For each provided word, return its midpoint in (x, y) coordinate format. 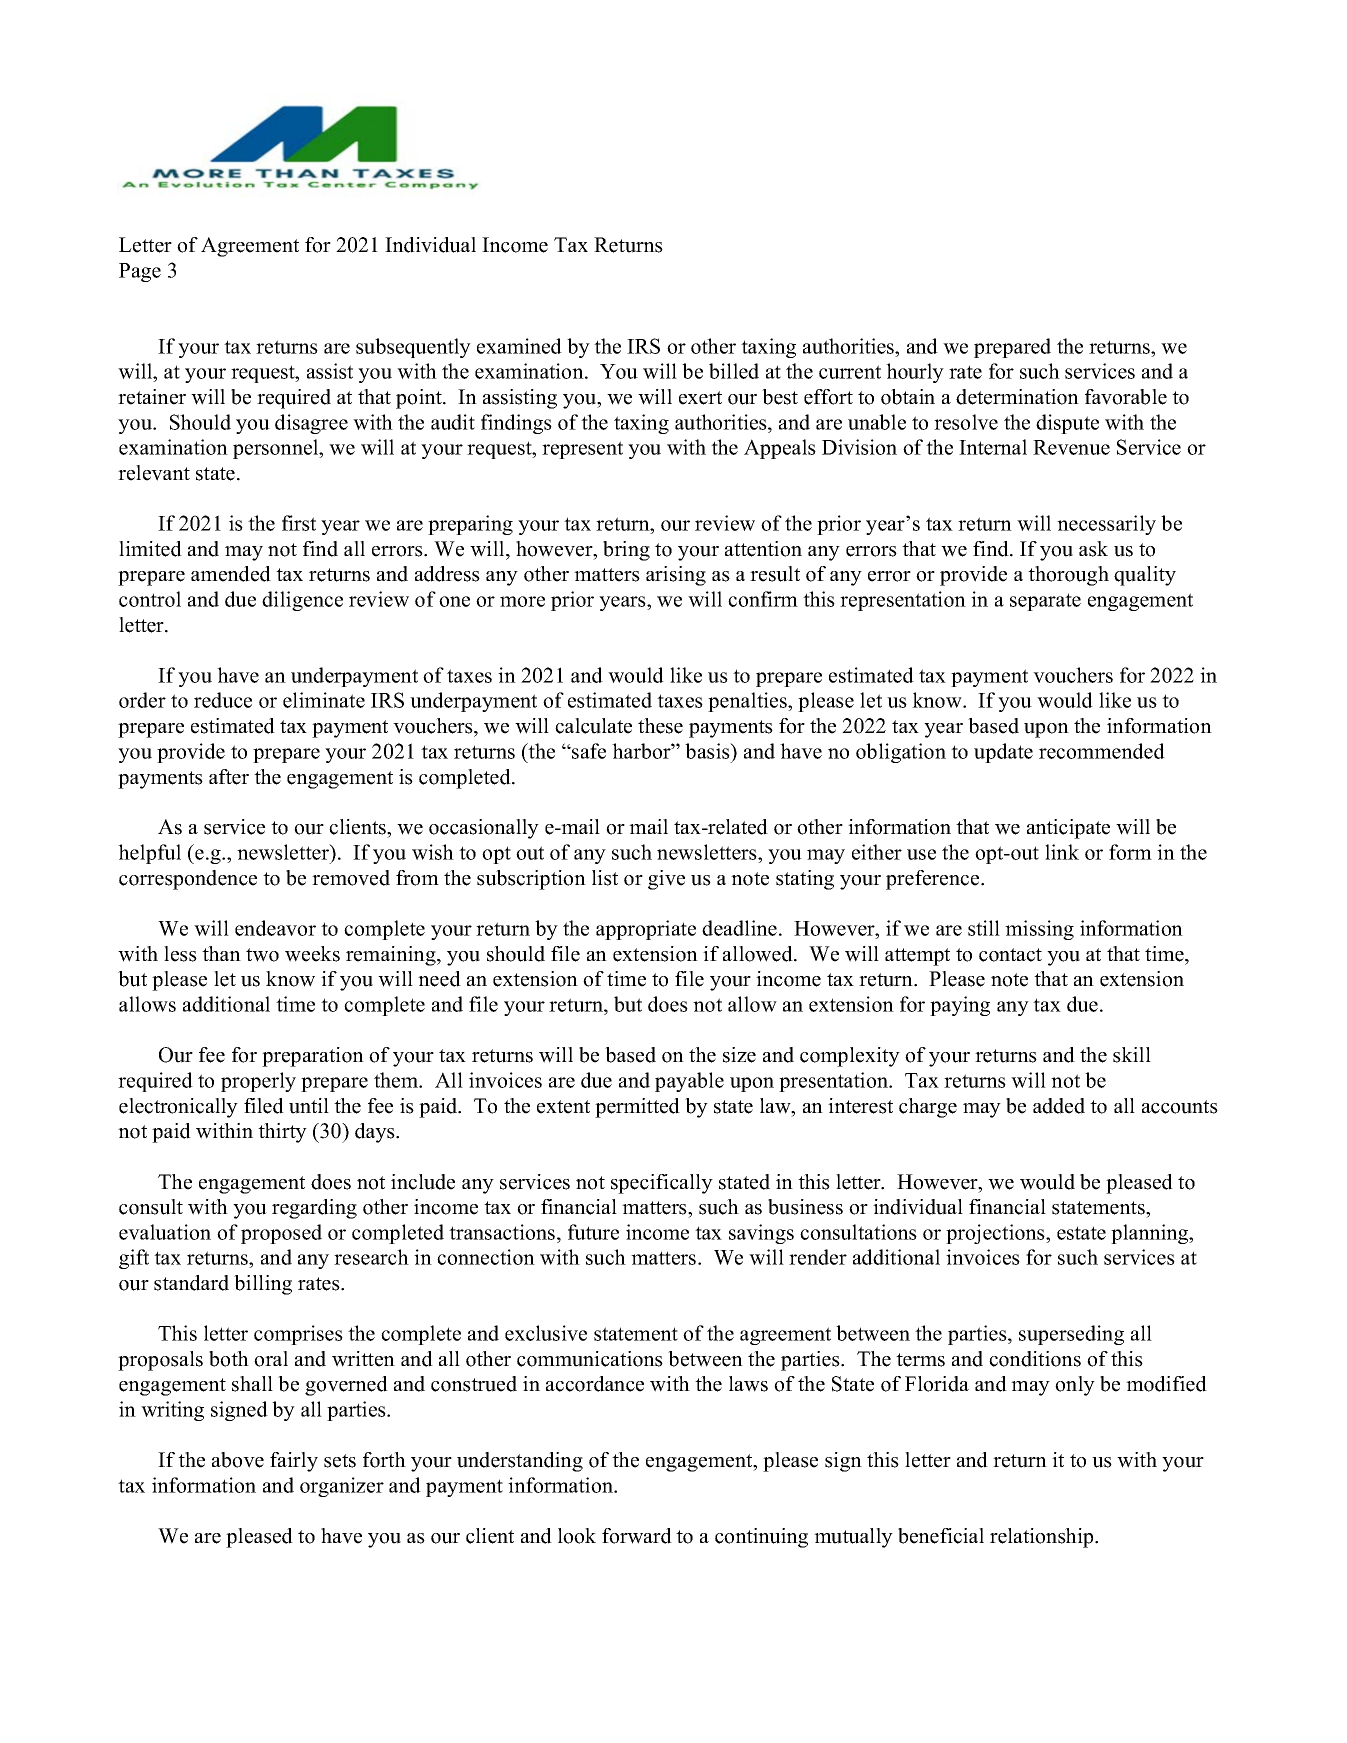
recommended (1102, 751)
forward (637, 1536)
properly (258, 1082)
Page (140, 272)
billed (734, 371)
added (1059, 1106)
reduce (223, 700)
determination (1017, 397)
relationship (1043, 1538)
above (238, 1460)
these (660, 726)
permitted (637, 1108)
